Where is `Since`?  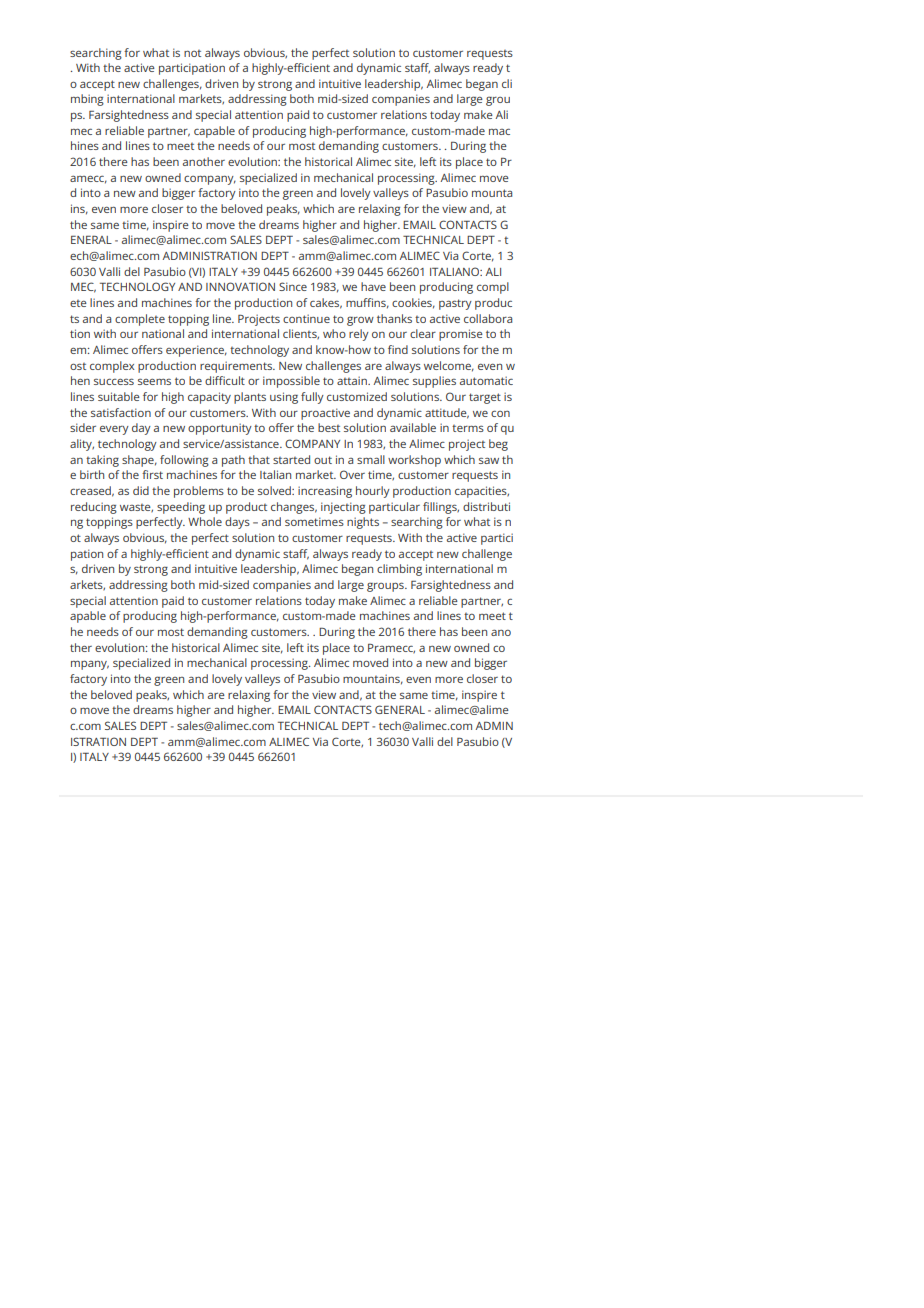 Since is located at coordinates (293, 286).
